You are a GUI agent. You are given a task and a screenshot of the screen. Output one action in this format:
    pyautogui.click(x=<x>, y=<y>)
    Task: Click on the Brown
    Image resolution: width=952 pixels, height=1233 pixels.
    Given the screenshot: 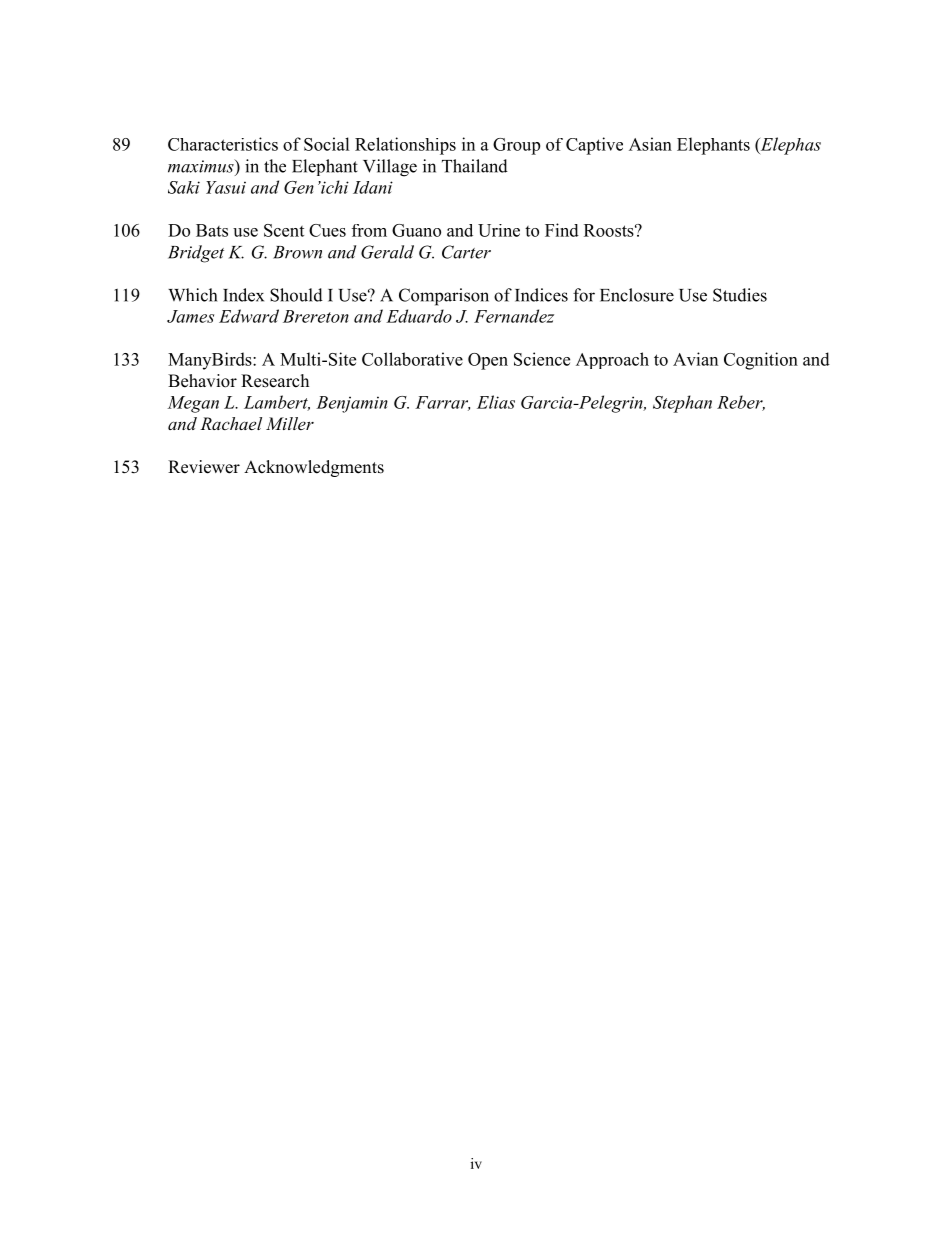 What is the action you would take?
    pyautogui.click(x=297, y=252)
